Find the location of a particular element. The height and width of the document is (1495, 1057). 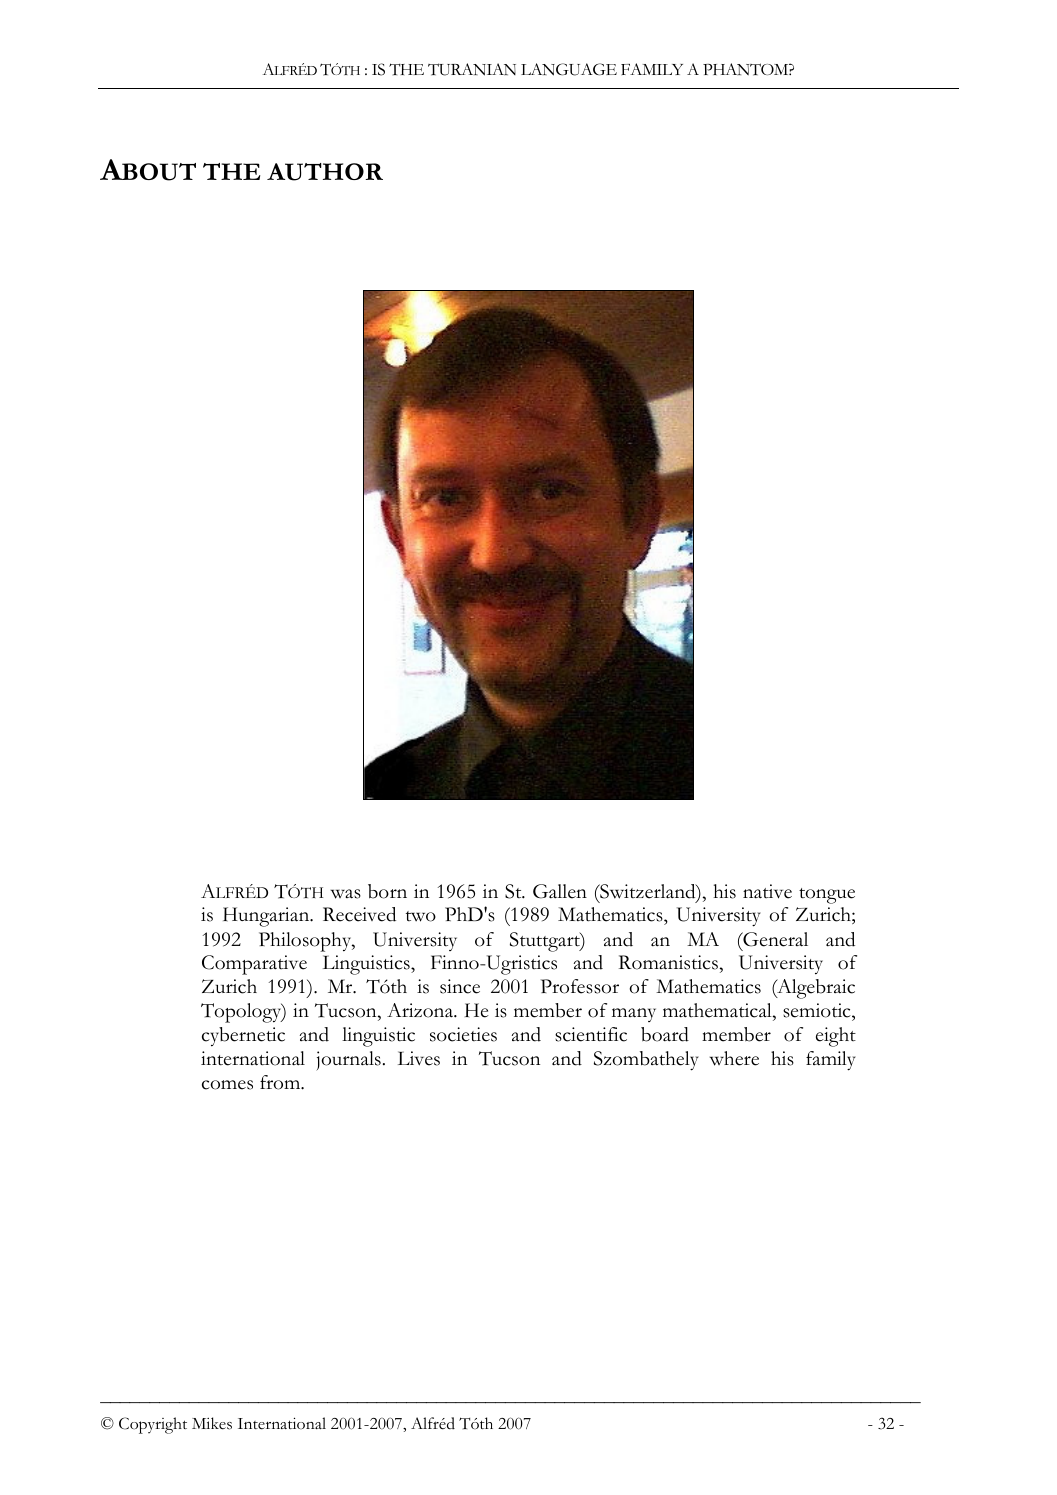

Mikes is located at coordinates (212, 1423).
